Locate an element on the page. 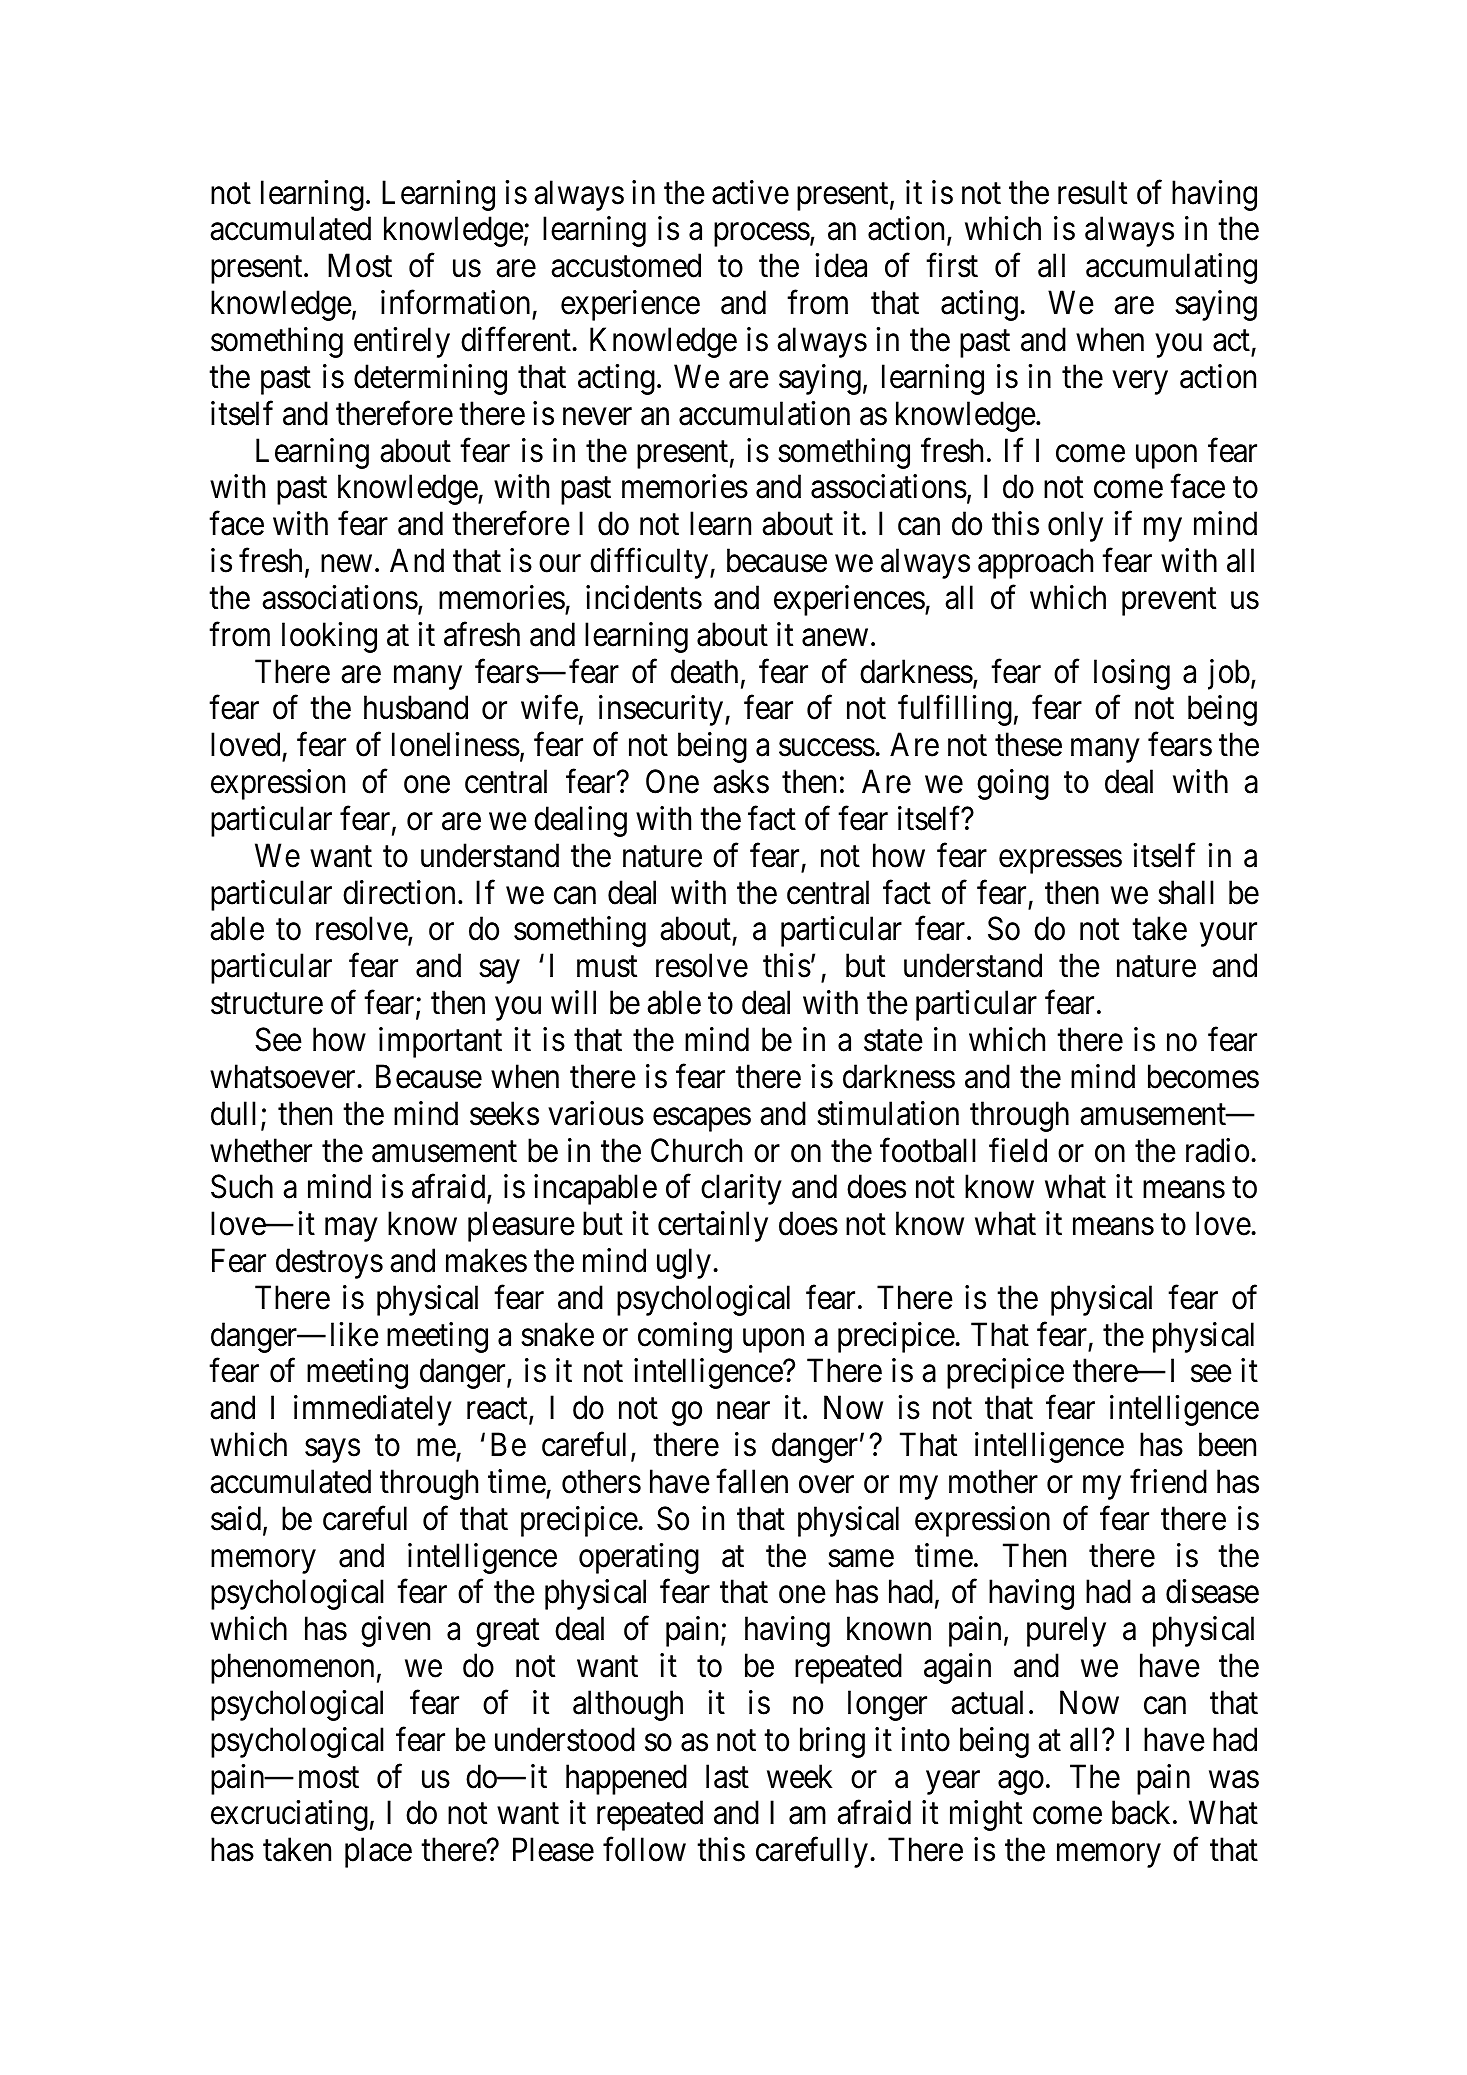 The image size is (1467, 2075). place is located at coordinates (378, 1852).
